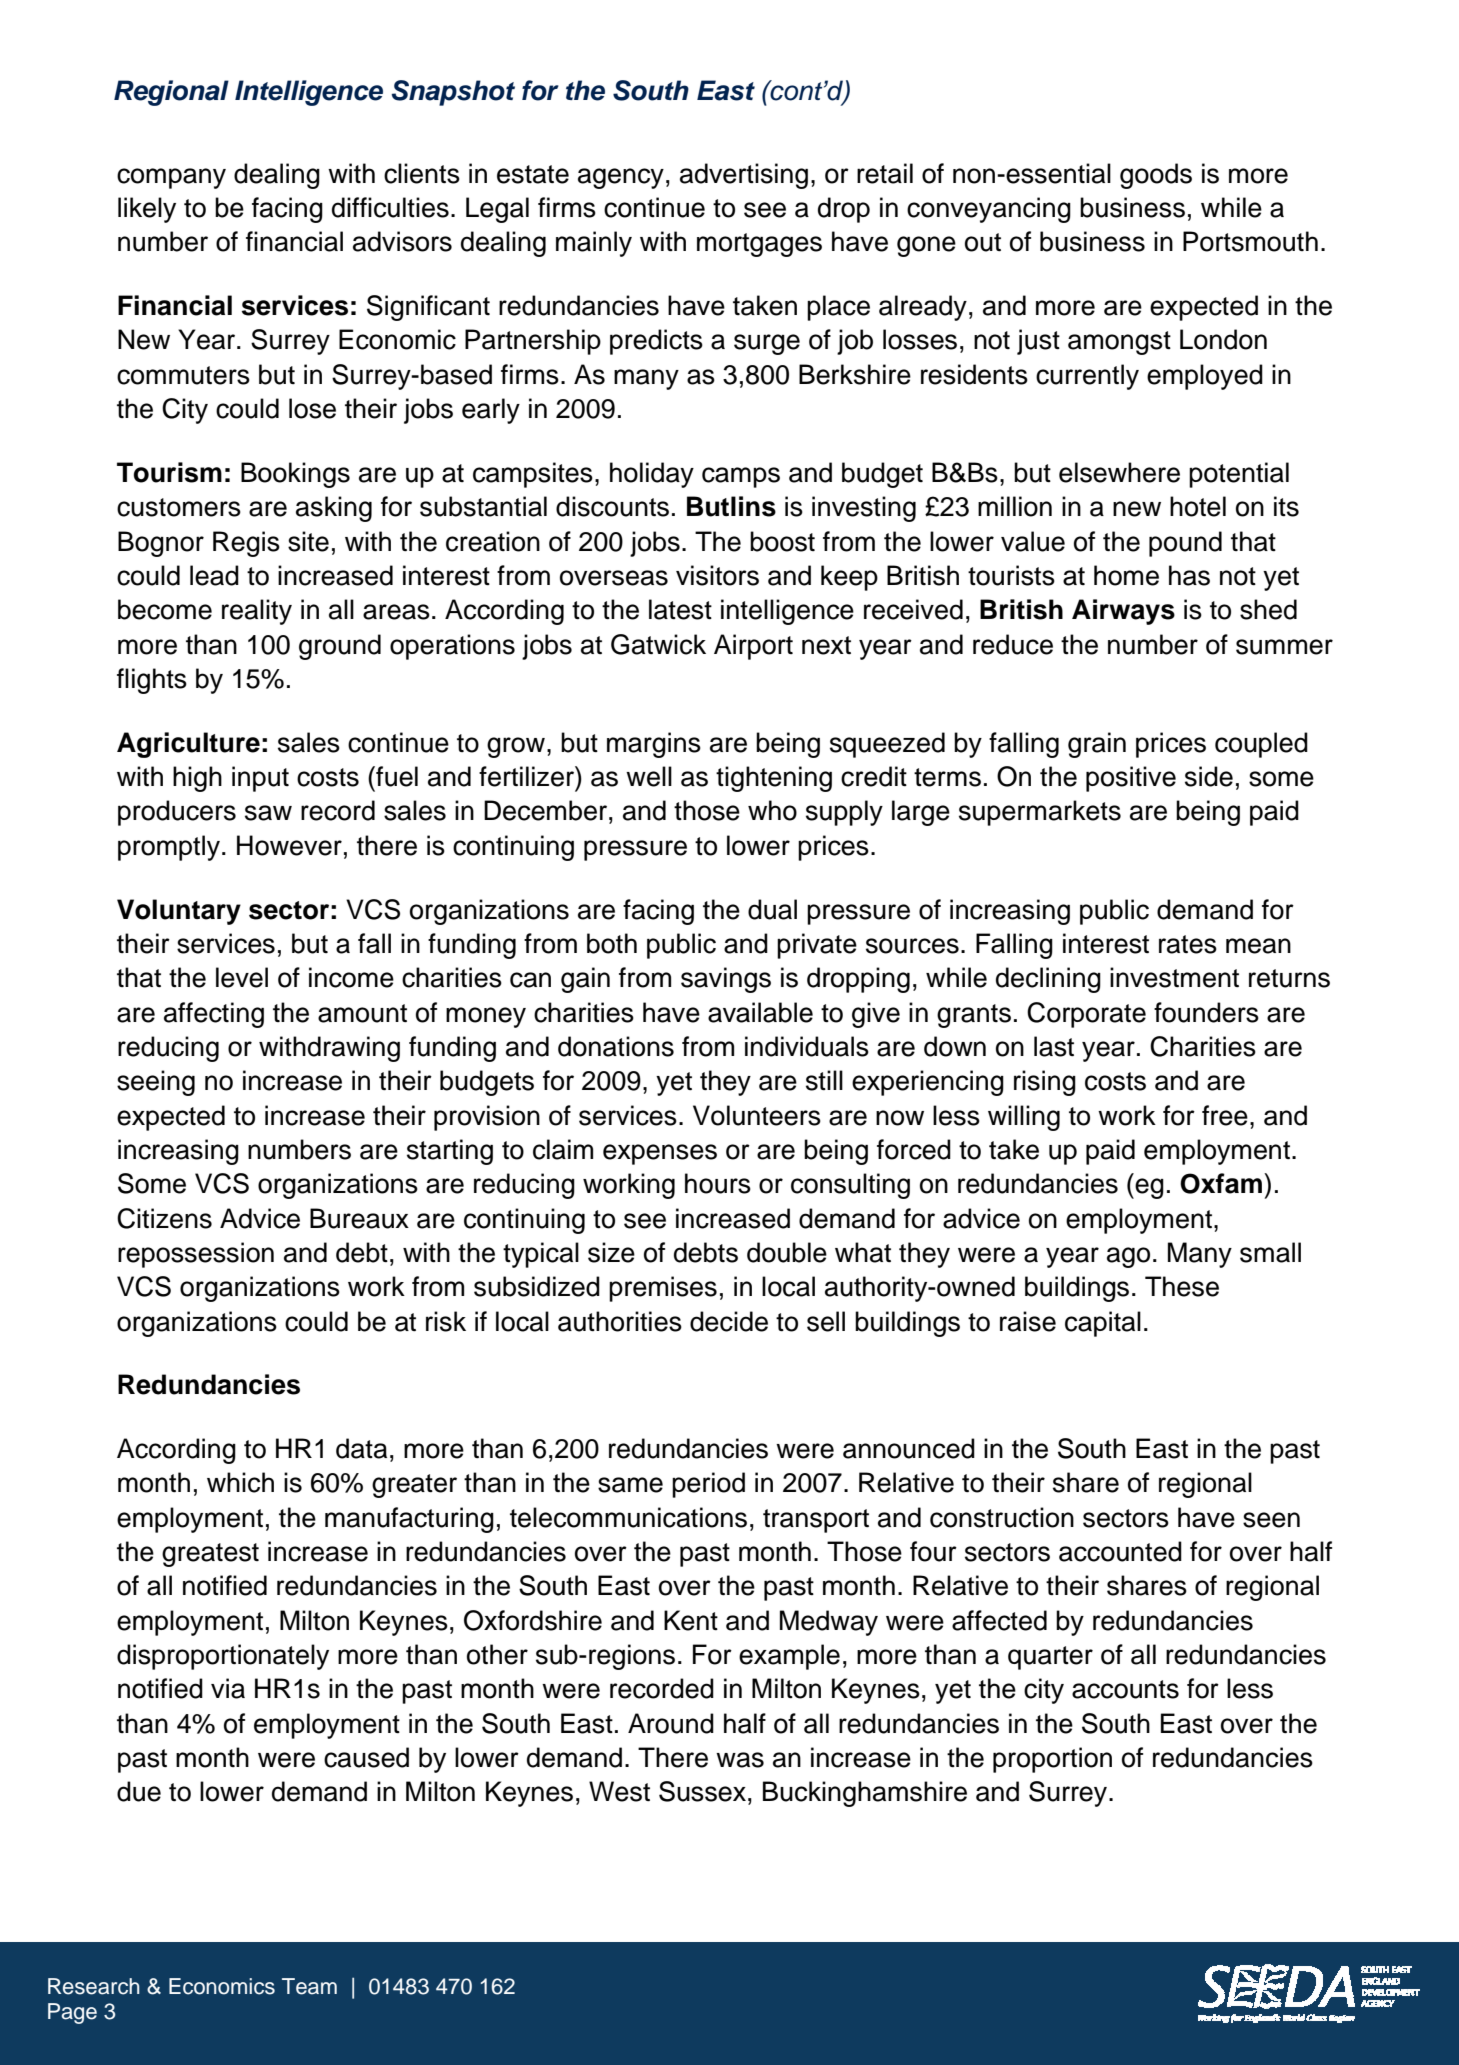  I want to click on company, so click(171, 178).
